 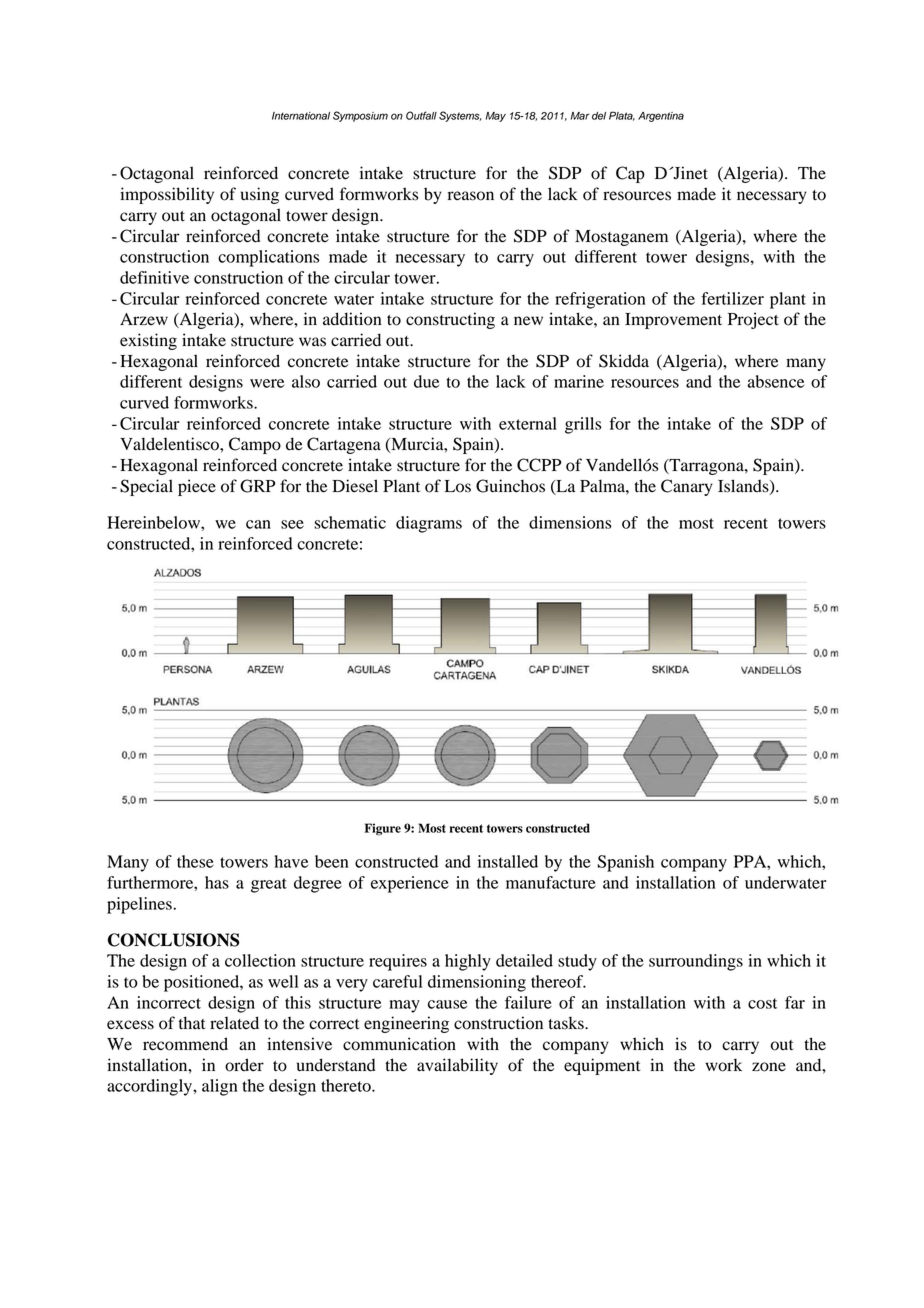 I want to click on Argentina, so click(x=661, y=117).
